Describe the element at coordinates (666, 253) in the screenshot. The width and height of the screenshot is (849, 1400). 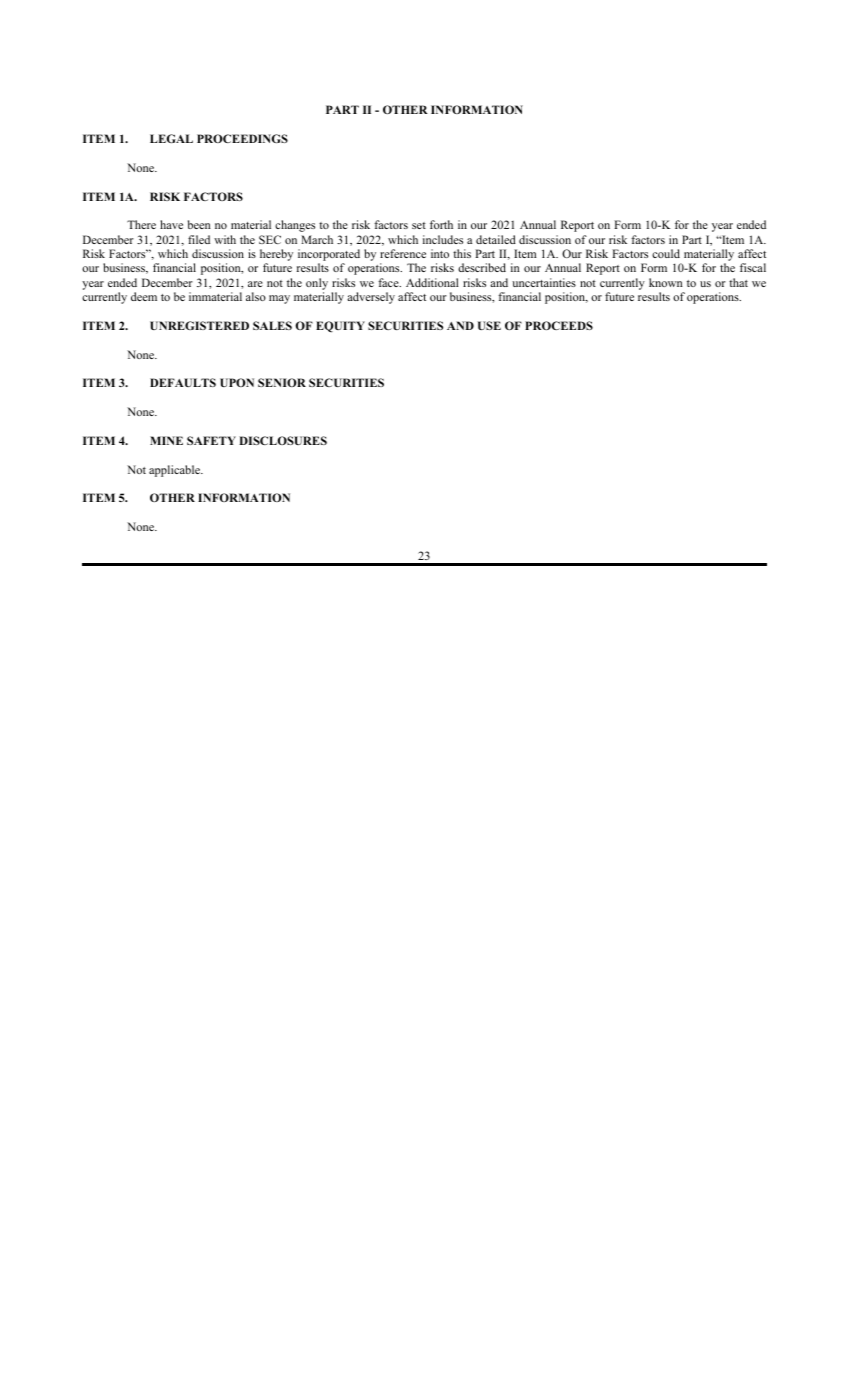
I see `could` at that location.
